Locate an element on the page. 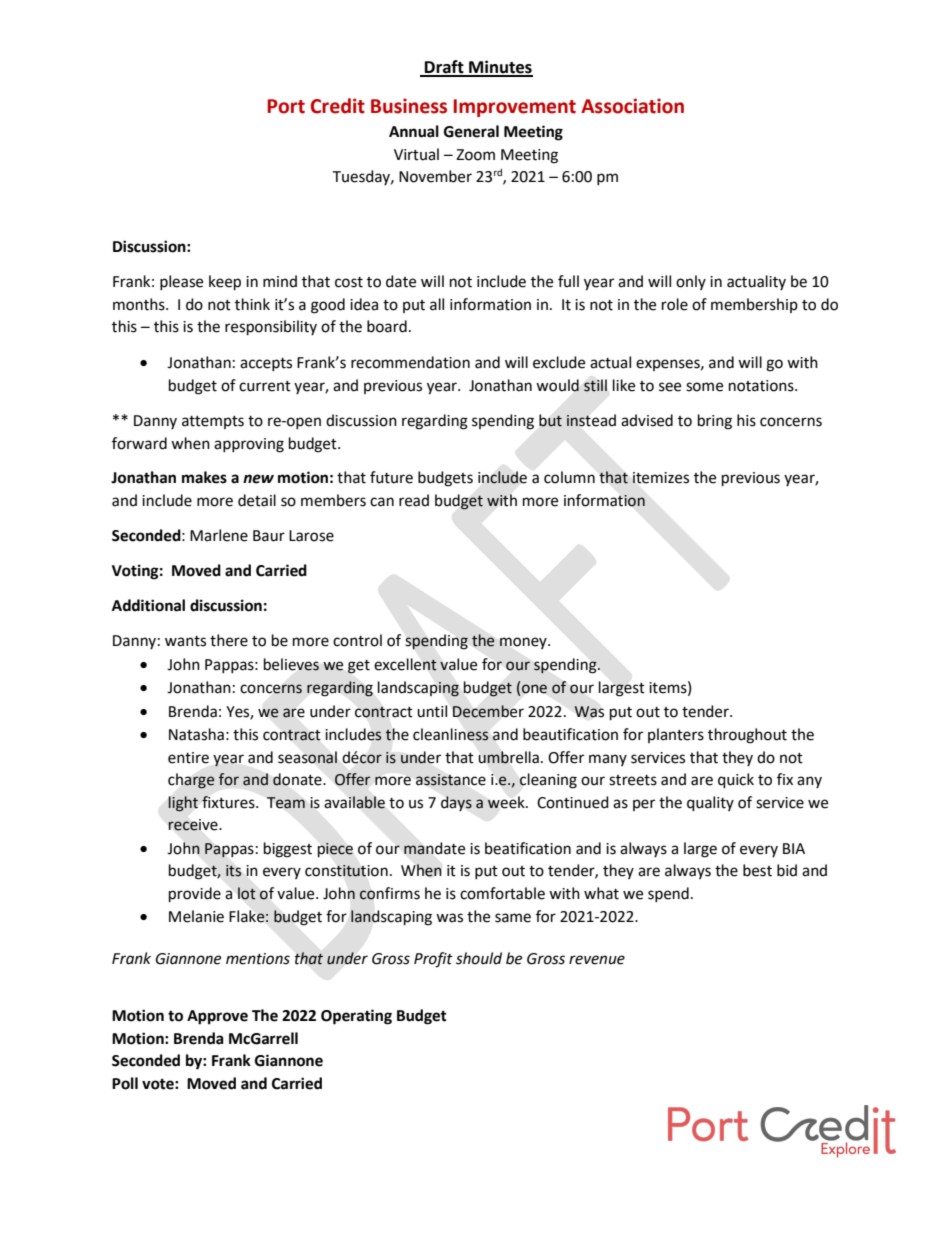  all is located at coordinates (437, 304).
